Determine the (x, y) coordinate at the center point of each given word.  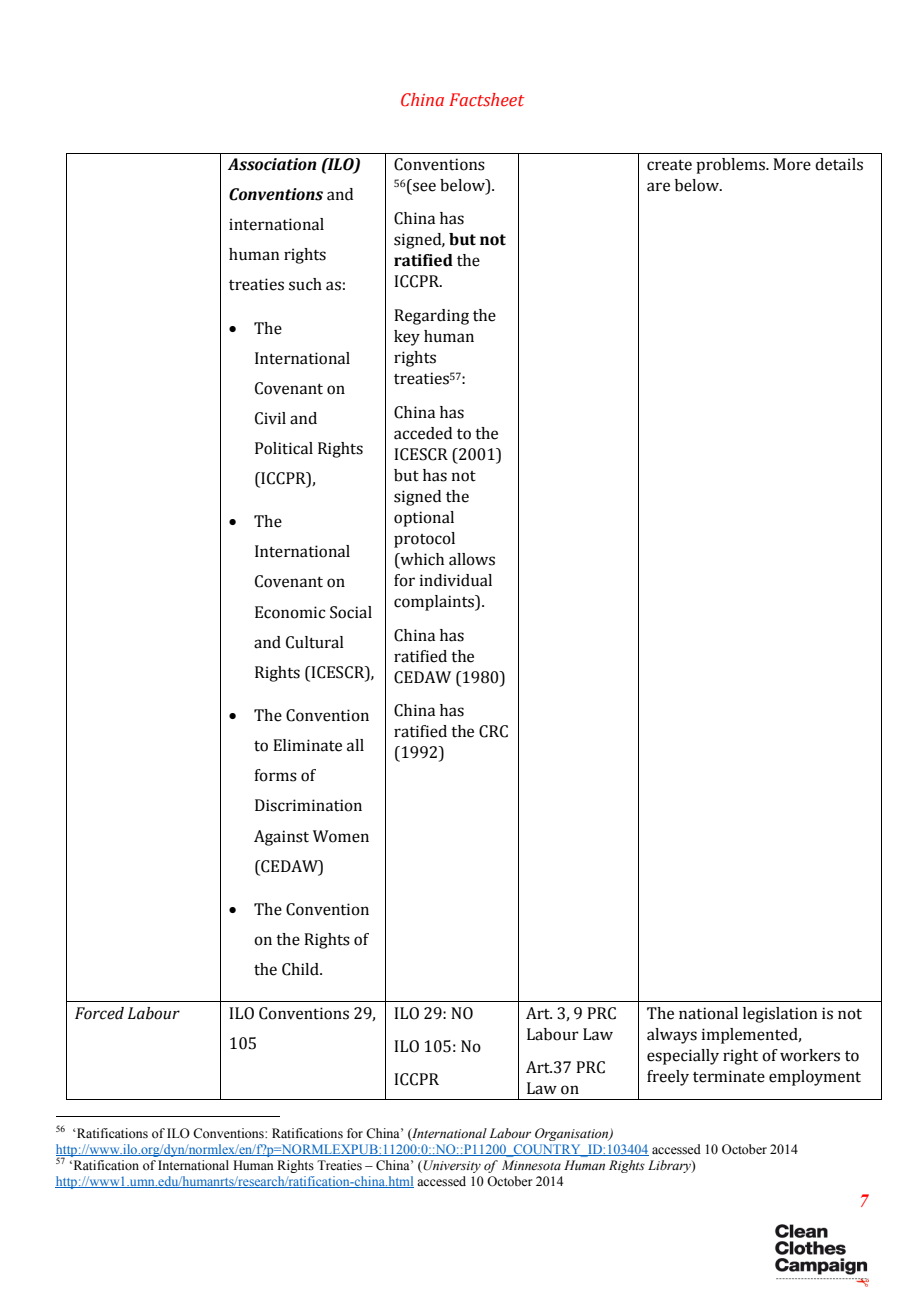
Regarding (431, 317)
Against (281, 838)
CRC (493, 731)
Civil (270, 418)
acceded (423, 433)
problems (731, 166)
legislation (780, 1015)
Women (341, 836)
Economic (290, 612)
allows (472, 559)
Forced (99, 1013)
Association (272, 164)
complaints (435, 603)
